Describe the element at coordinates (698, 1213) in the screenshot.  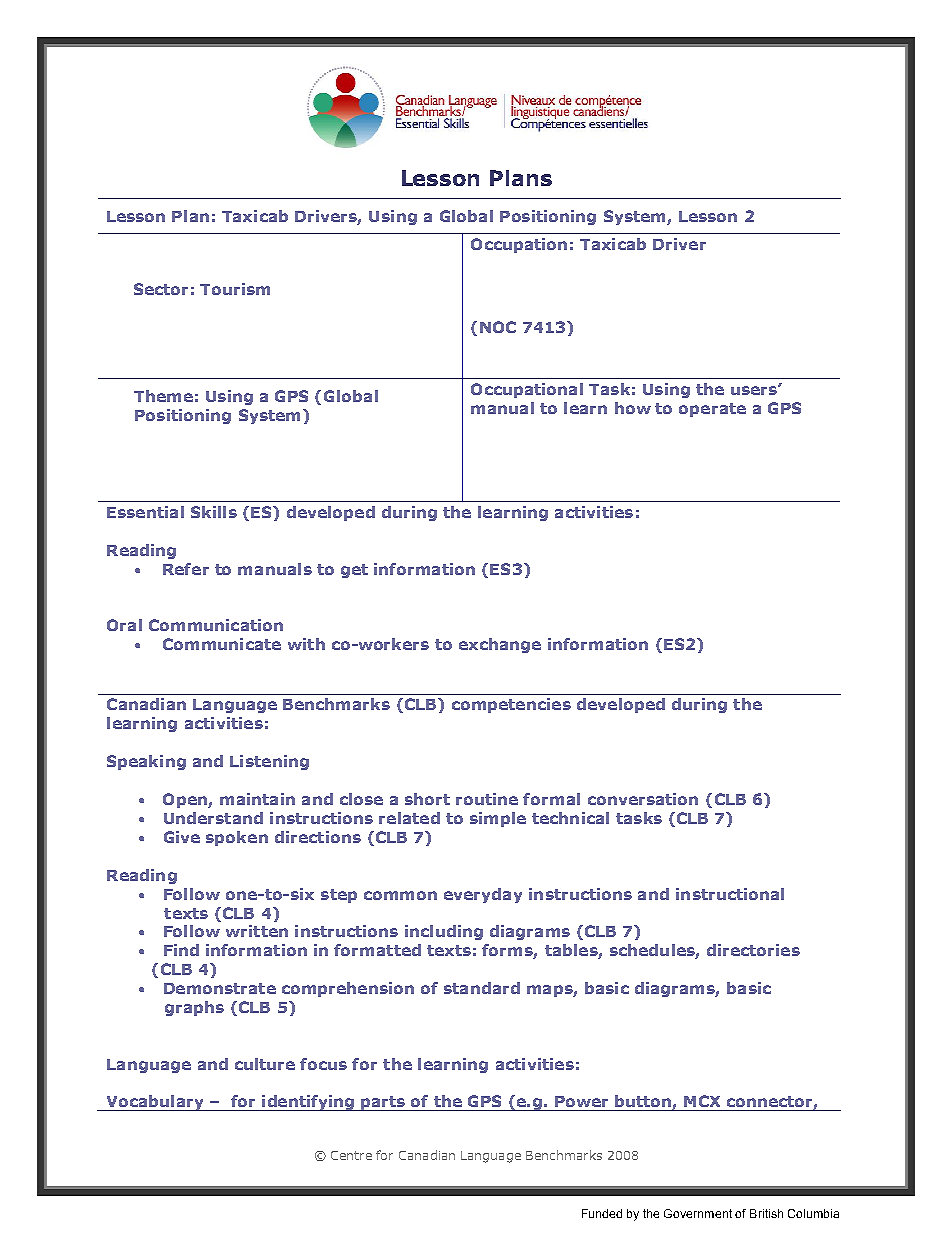
I see `Government` at that location.
